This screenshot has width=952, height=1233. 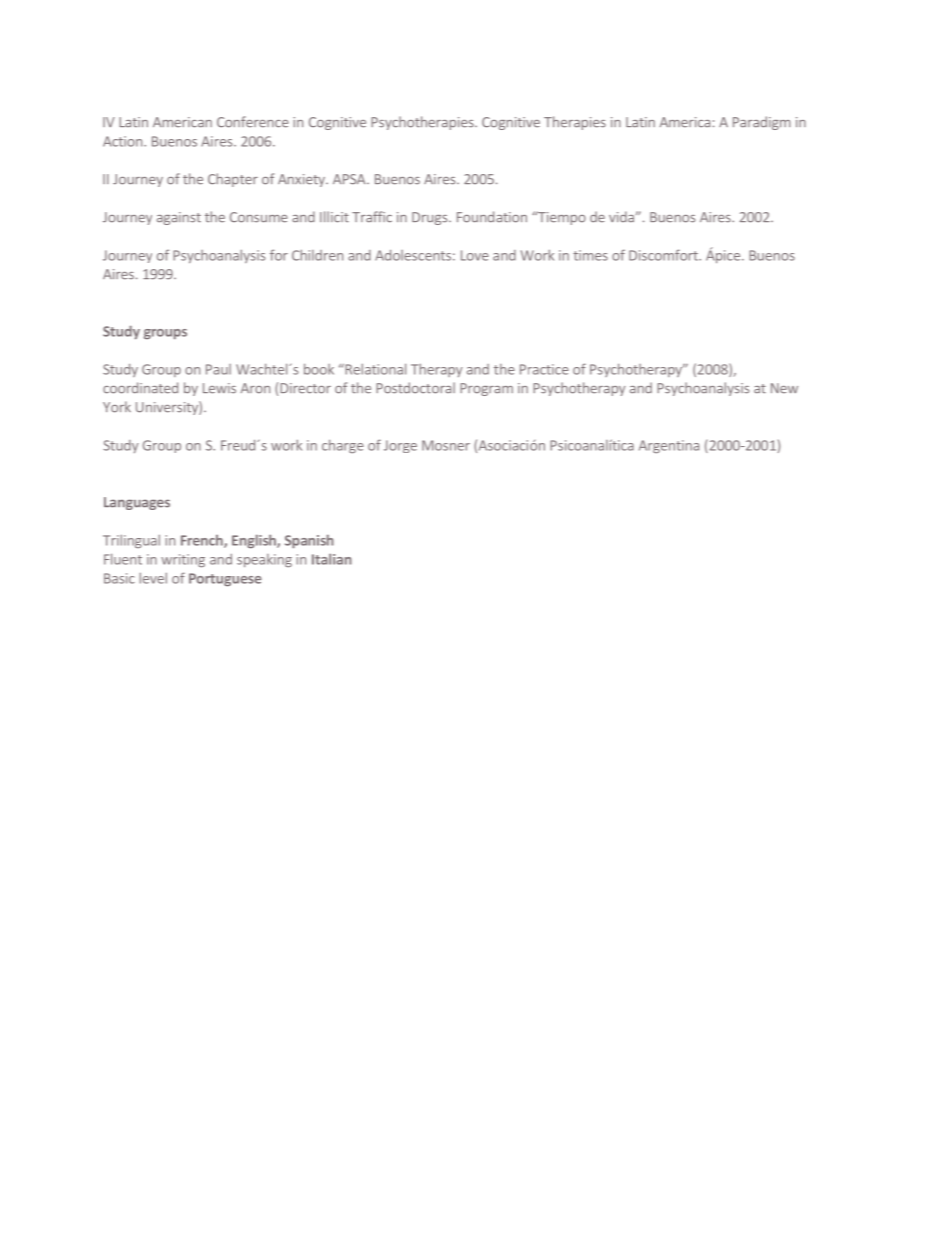 What do you see at coordinates (253, 122) in the screenshot?
I see `Conference` at bounding box center [253, 122].
